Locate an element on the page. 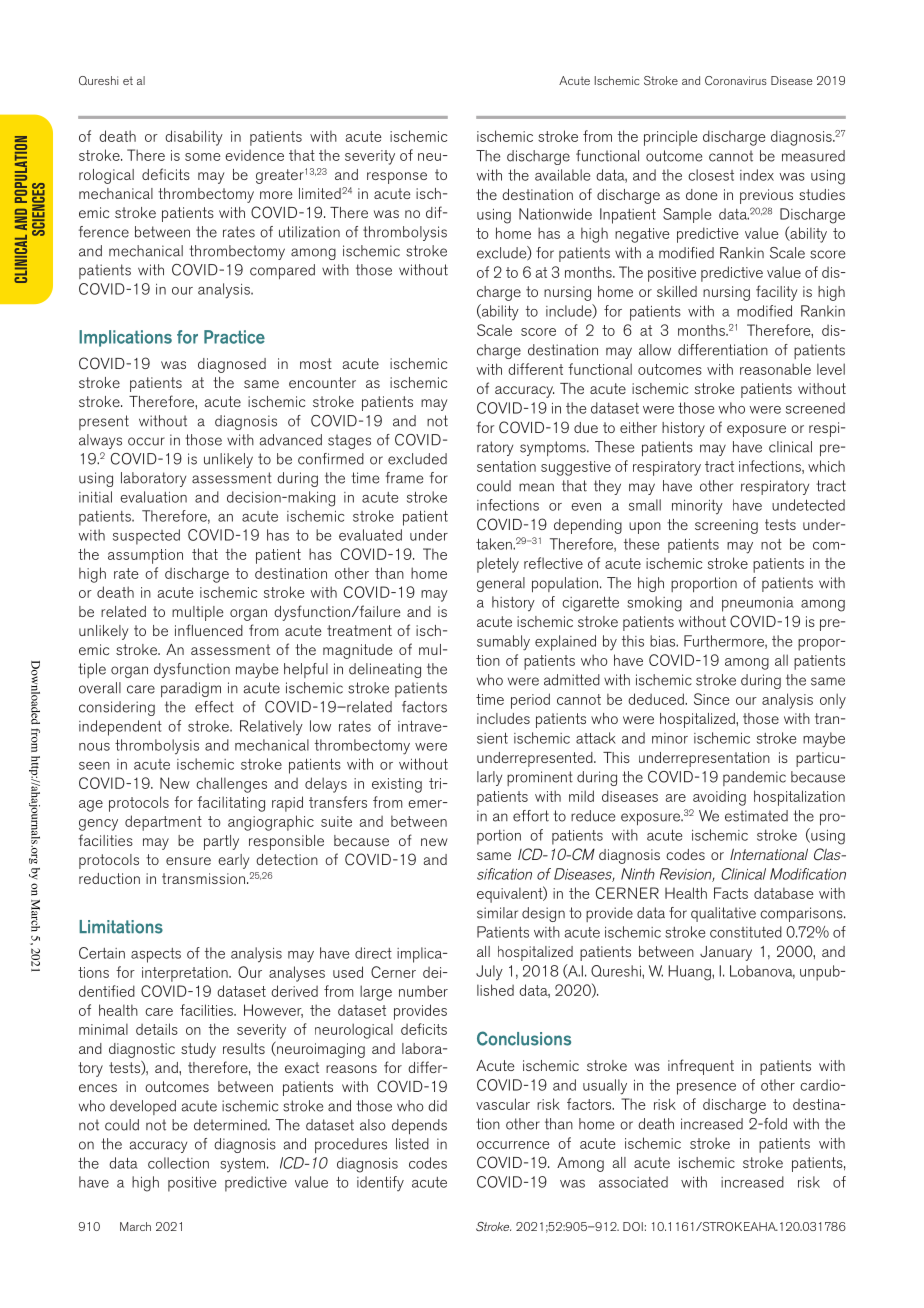  response is located at coordinates (397, 178).
